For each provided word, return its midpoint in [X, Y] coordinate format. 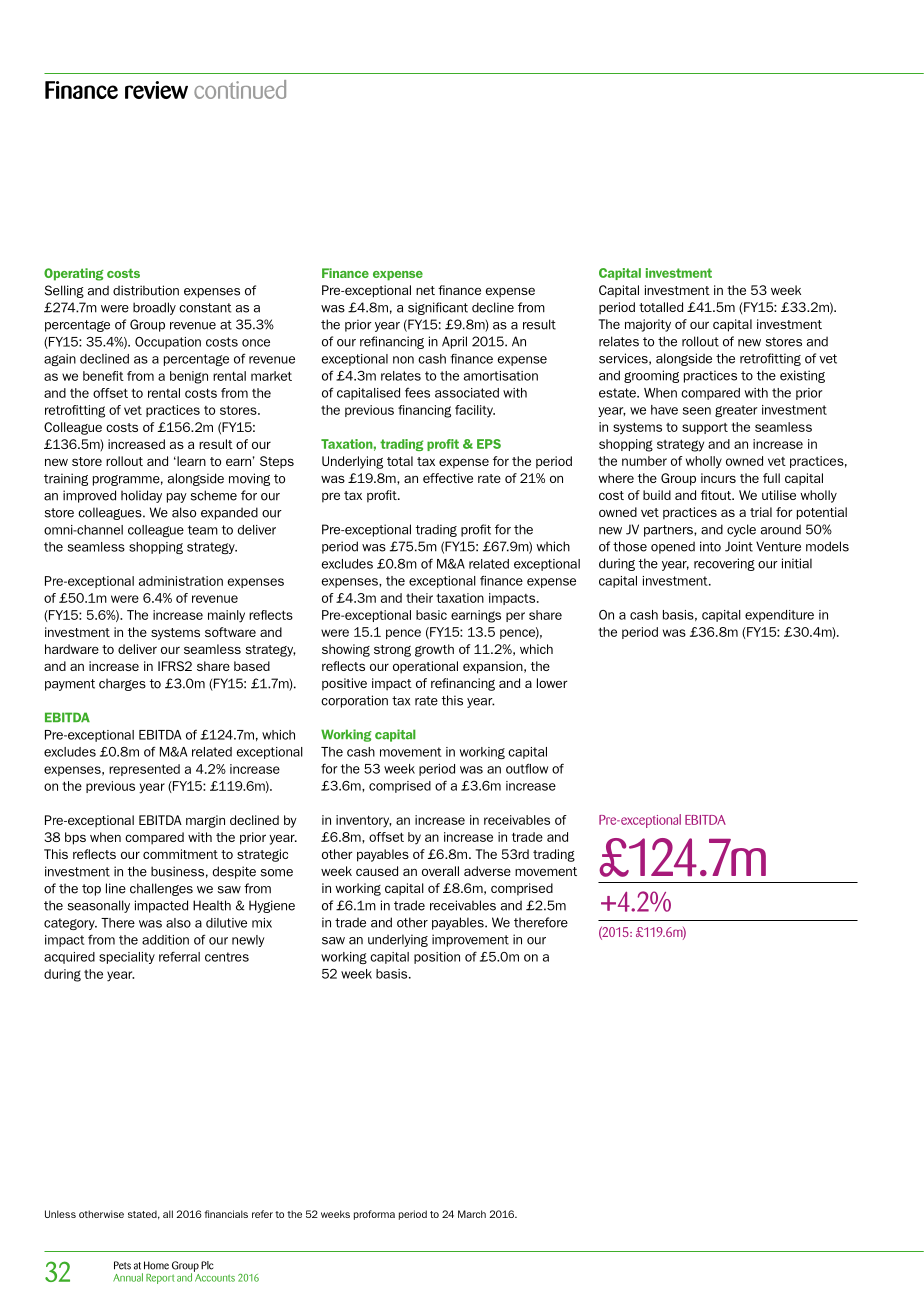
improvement [470, 940]
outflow [527, 768]
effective [448, 478]
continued [240, 89]
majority [648, 325]
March [472, 1214]
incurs [718, 478]
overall [440, 871]
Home [156, 1265]
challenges [161, 889]
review [156, 90]
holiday [141, 496]
